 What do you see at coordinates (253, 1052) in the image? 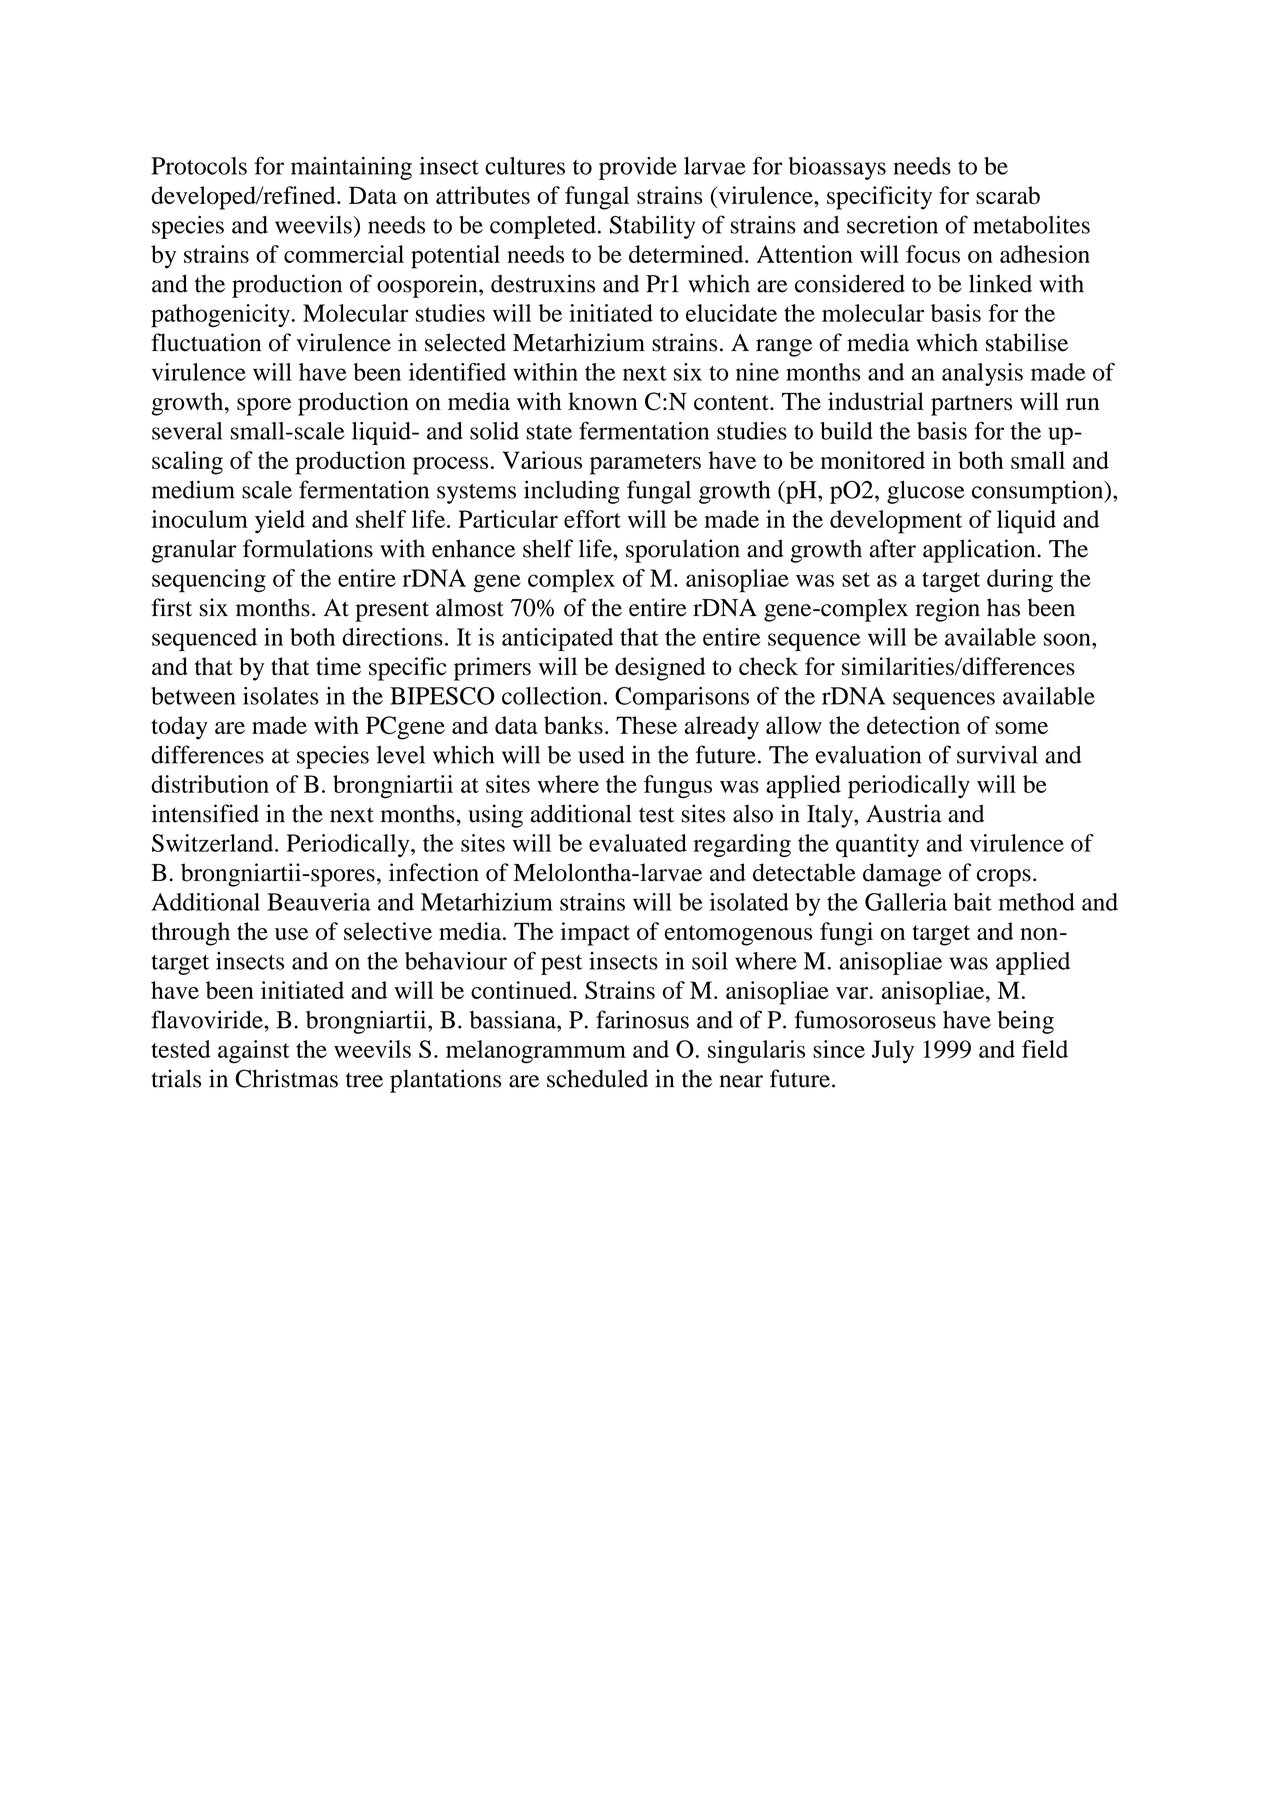
I see `against` at bounding box center [253, 1052].
